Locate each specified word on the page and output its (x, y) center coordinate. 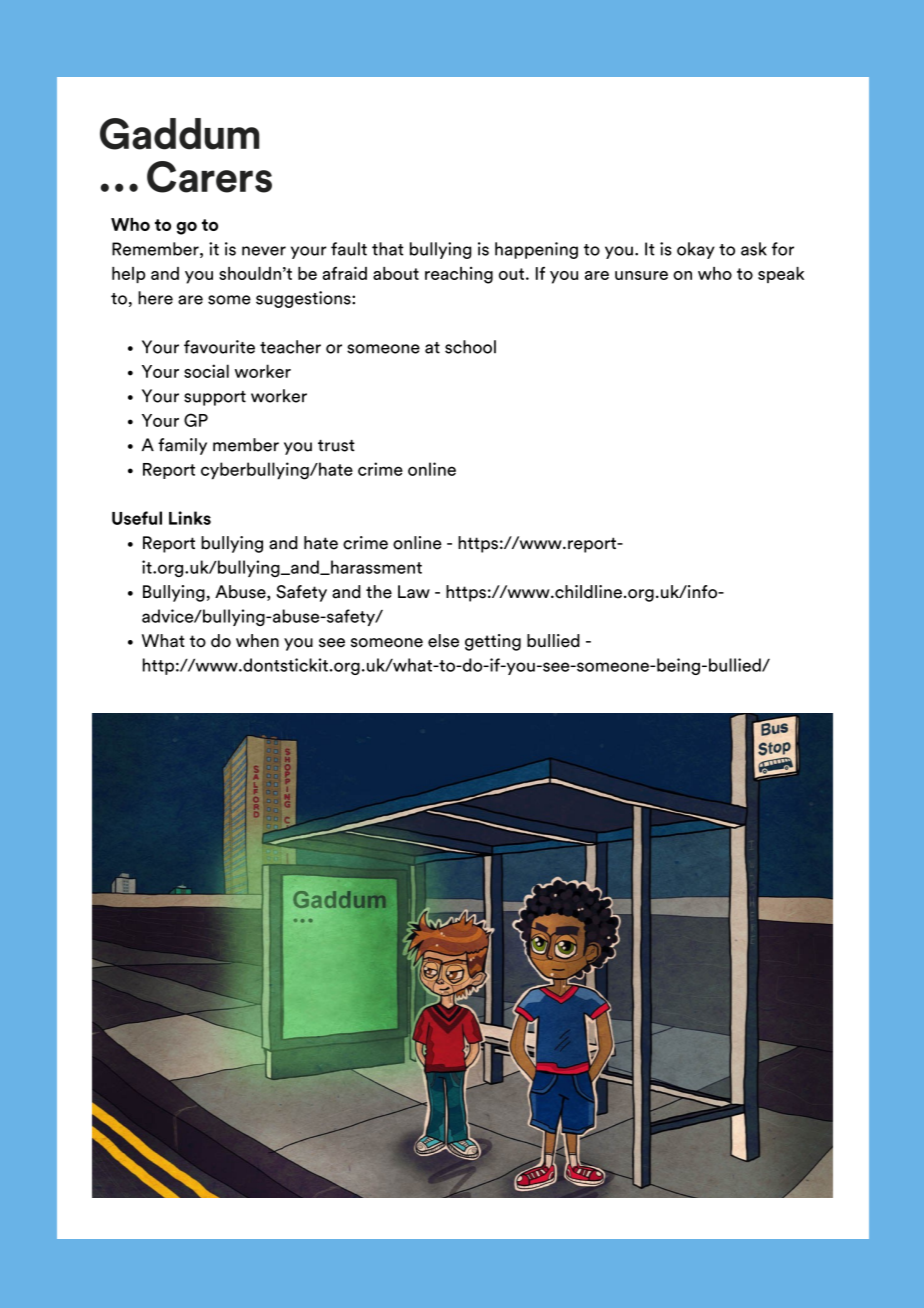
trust (336, 446)
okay (696, 250)
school (470, 347)
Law (414, 592)
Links (190, 518)
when (257, 641)
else (443, 641)
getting (493, 642)
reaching (459, 275)
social (206, 371)
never (264, 251)
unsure (641, 275)
